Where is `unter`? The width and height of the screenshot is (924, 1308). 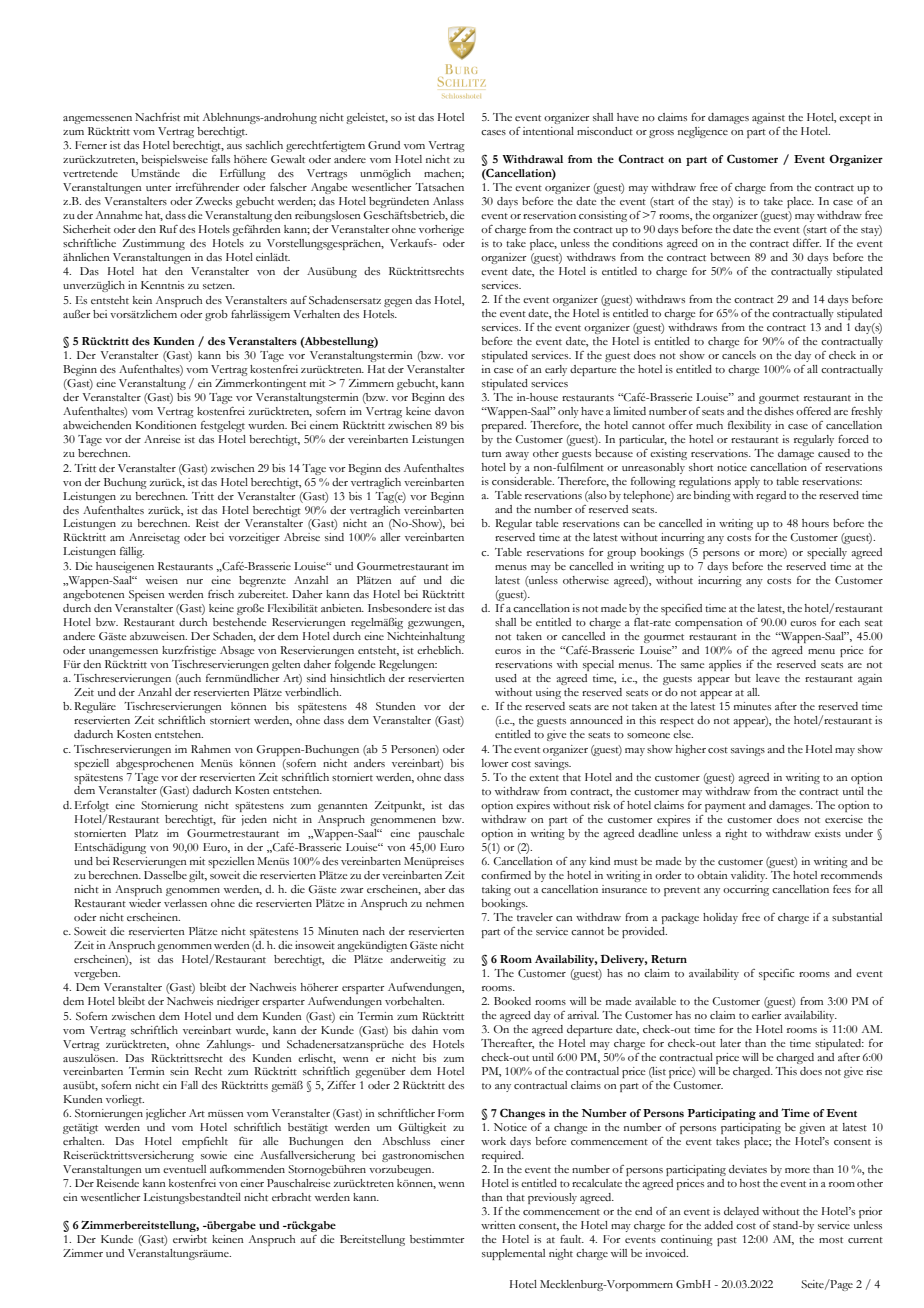
unter is located at coordinates (158, 188).
